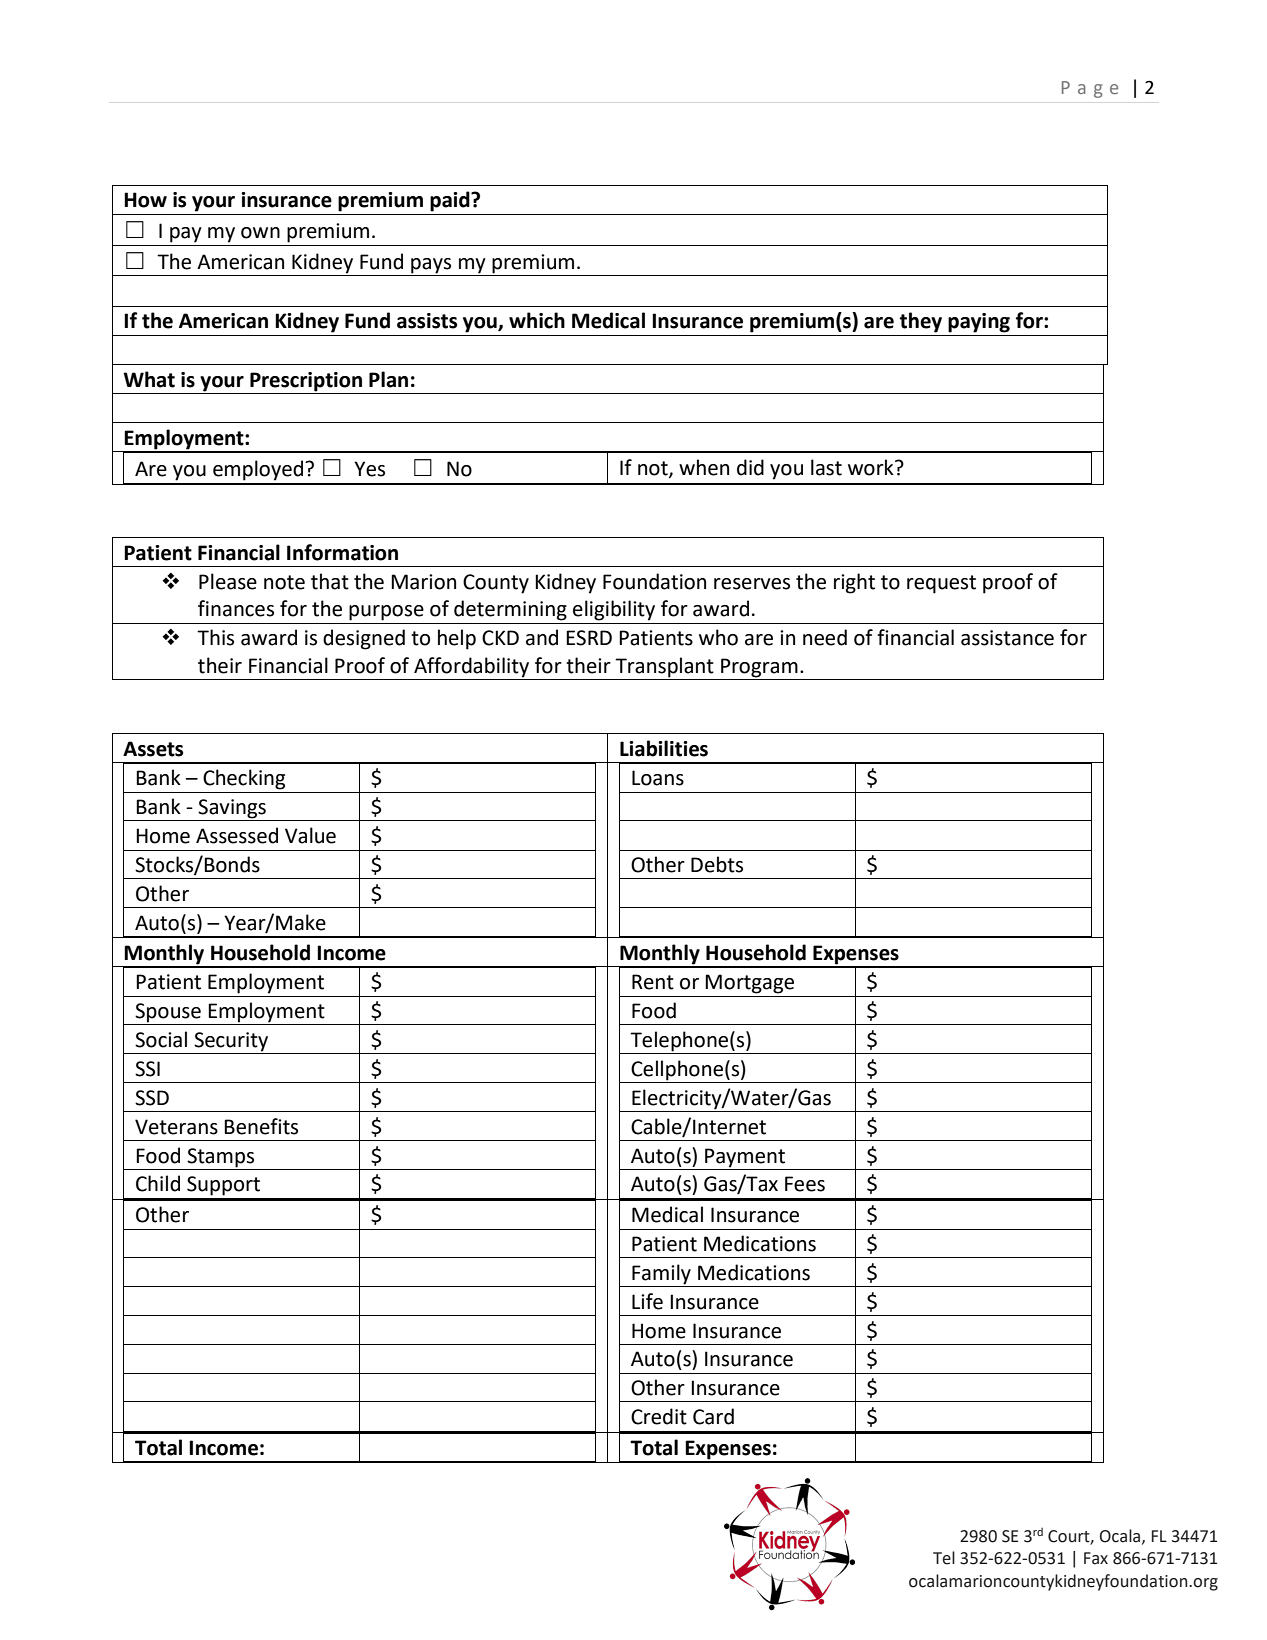 The image size is (1267, 1640). What do you see at coordinates (717, 864) in the document?
I see `Debts` at bounding box center [717, 864].
